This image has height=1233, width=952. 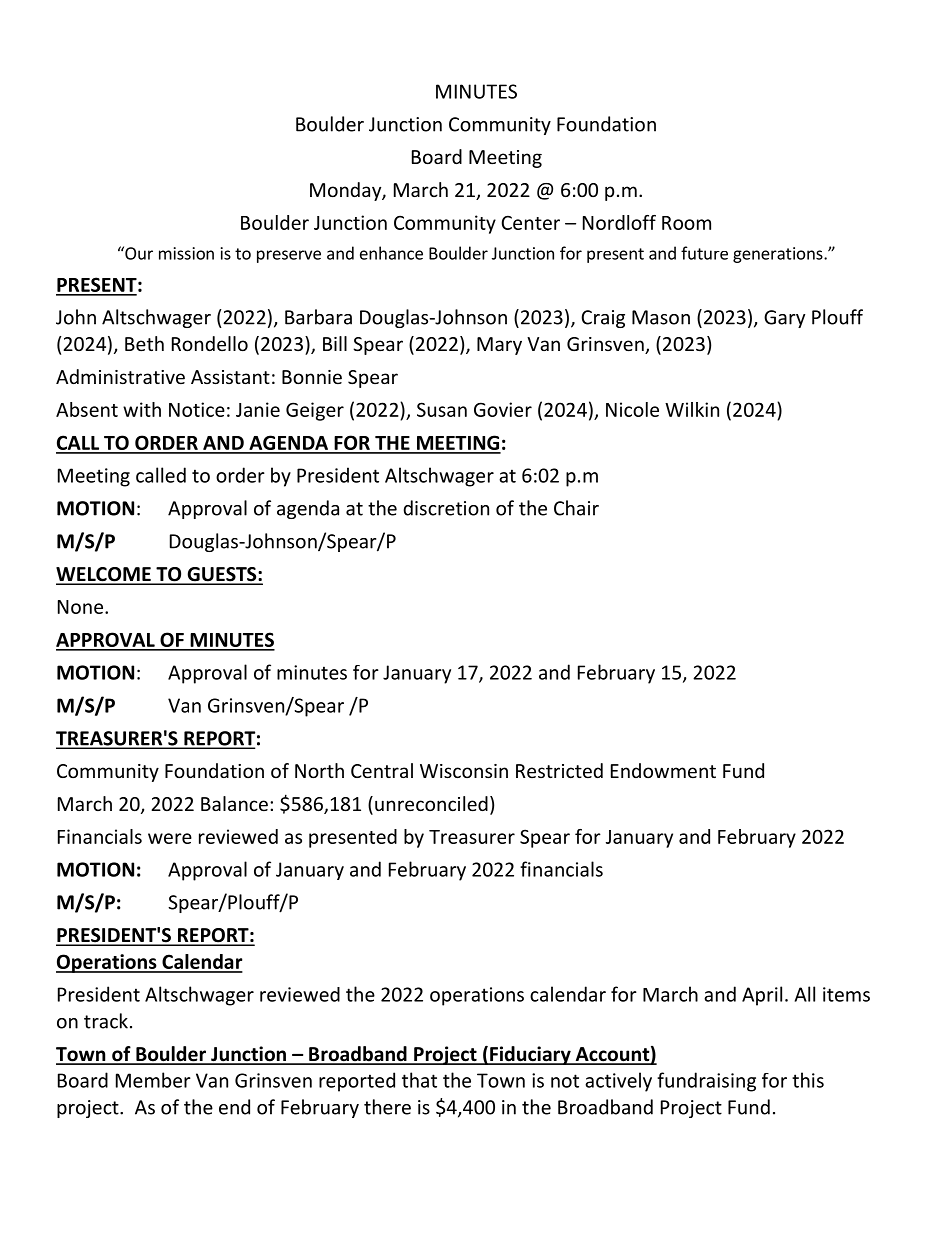 I want to click on enhance, so click(x=391, y=253).
